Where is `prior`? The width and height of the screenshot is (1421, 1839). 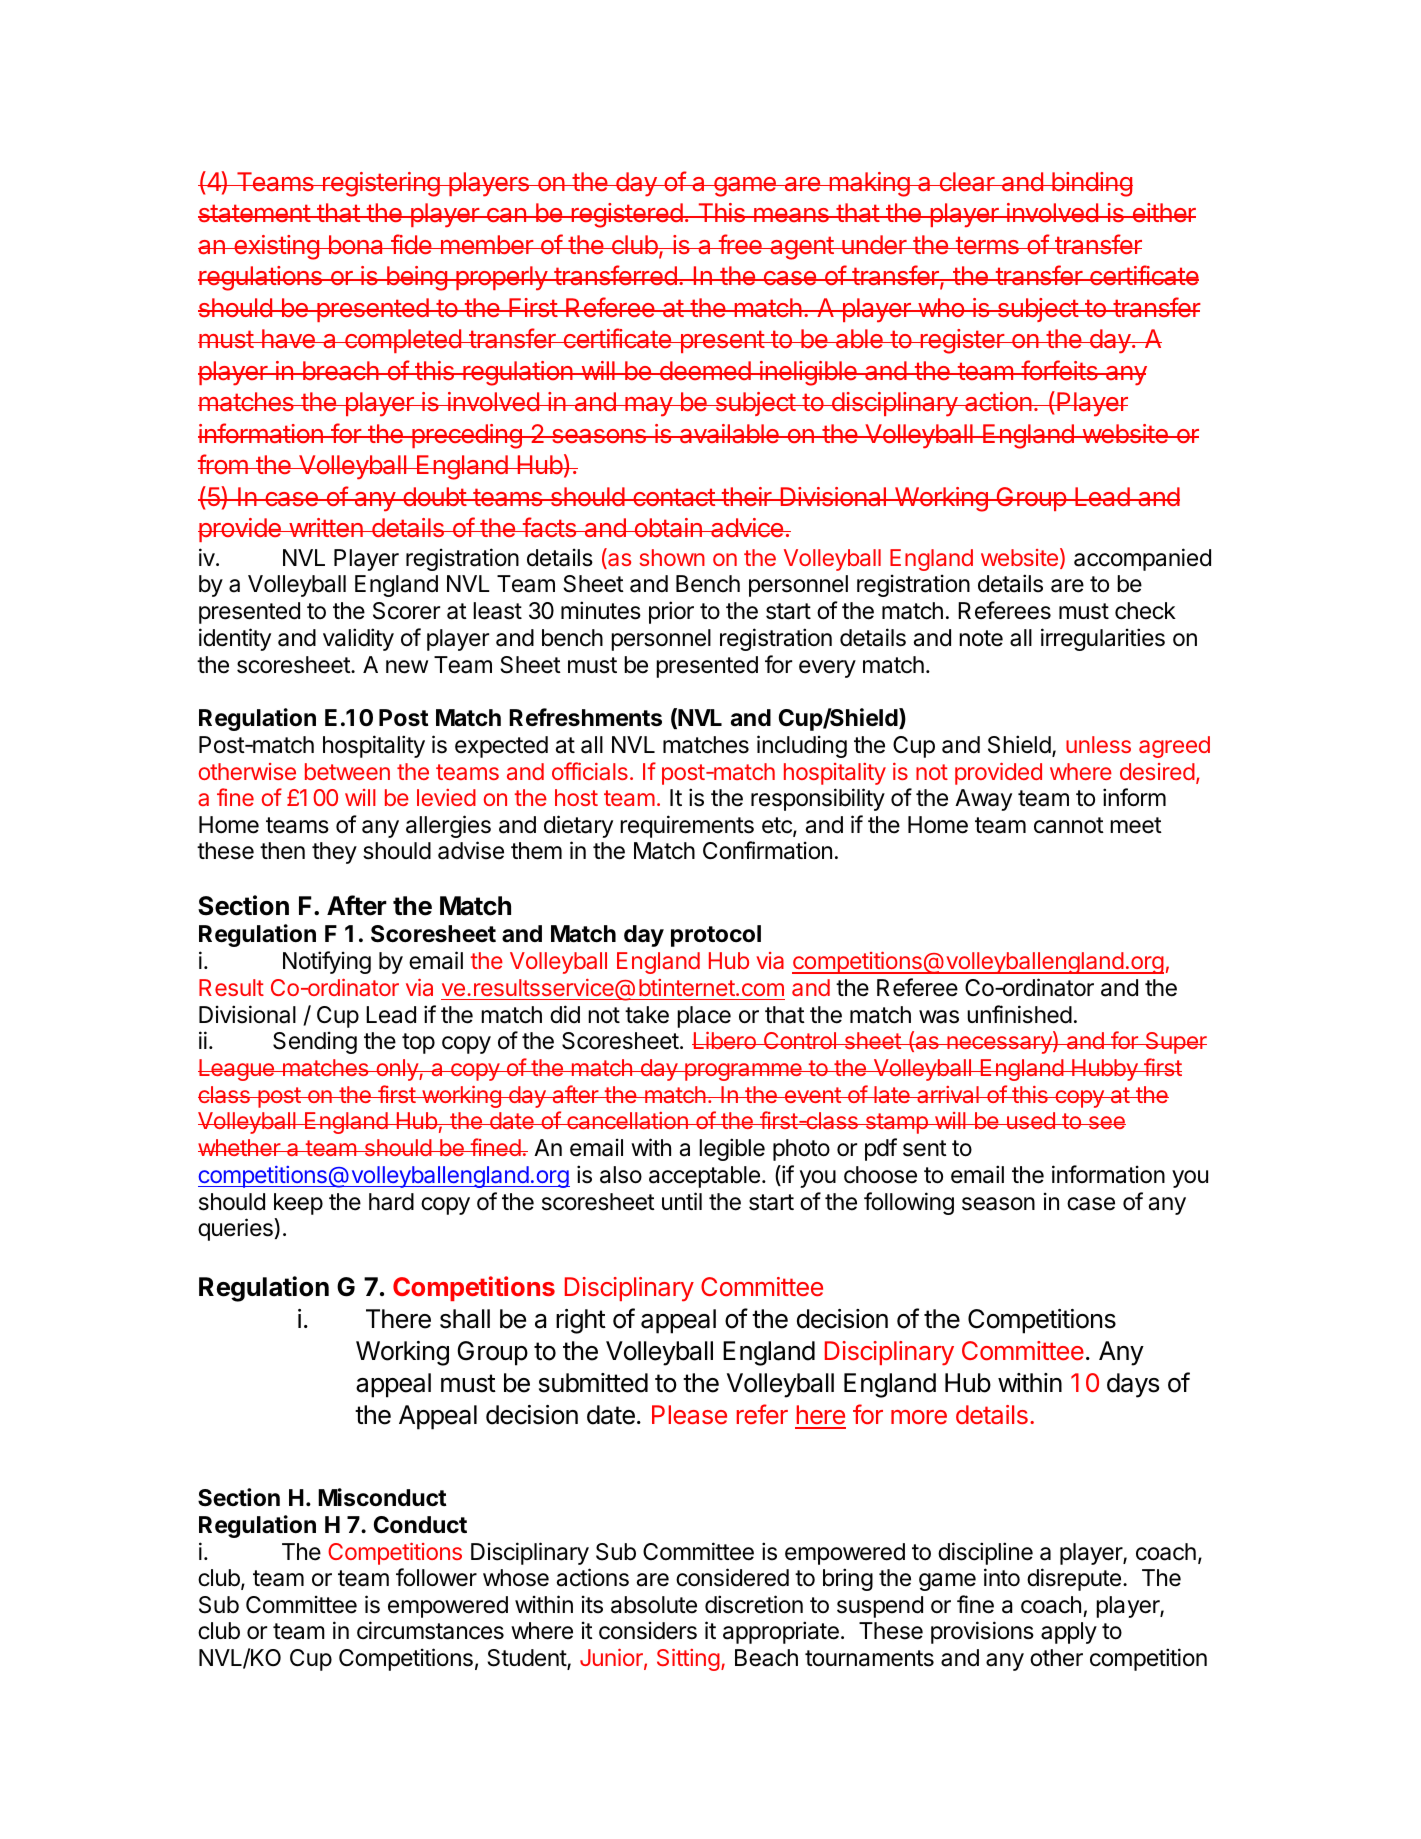 prior is located at coordinates (671, 612).
